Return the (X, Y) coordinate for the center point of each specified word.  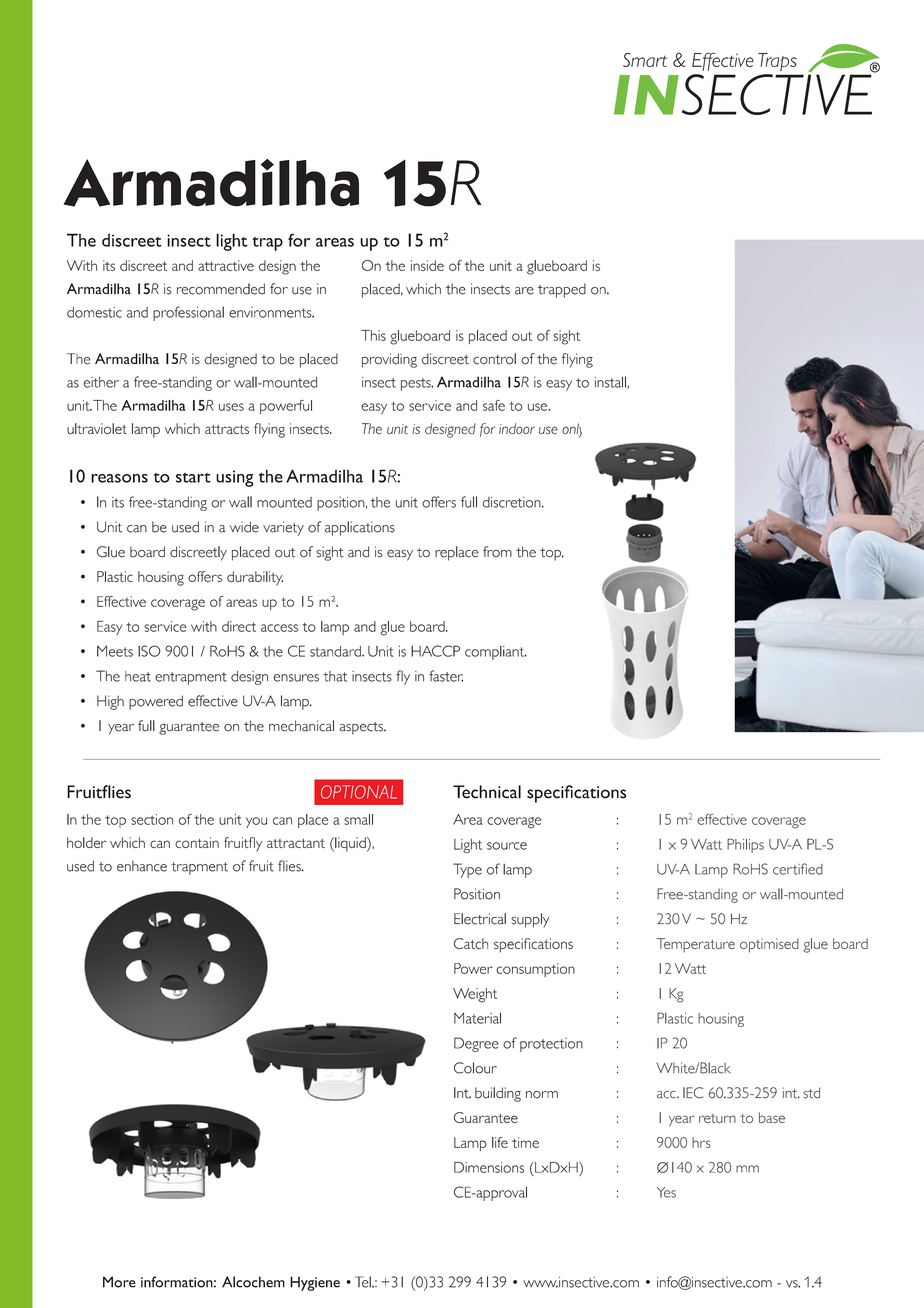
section (152, 819)
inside (427, 265)
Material (477, 1018)
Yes (666, 1192)
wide (244, 527)
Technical (487, 792)
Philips (745, 845)
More (119, 1282)
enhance (142, 866)
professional (188, 313)
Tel (364, 1282)
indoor (517, 428)
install (611, 382)
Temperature (695, 945)
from (497, 552)
